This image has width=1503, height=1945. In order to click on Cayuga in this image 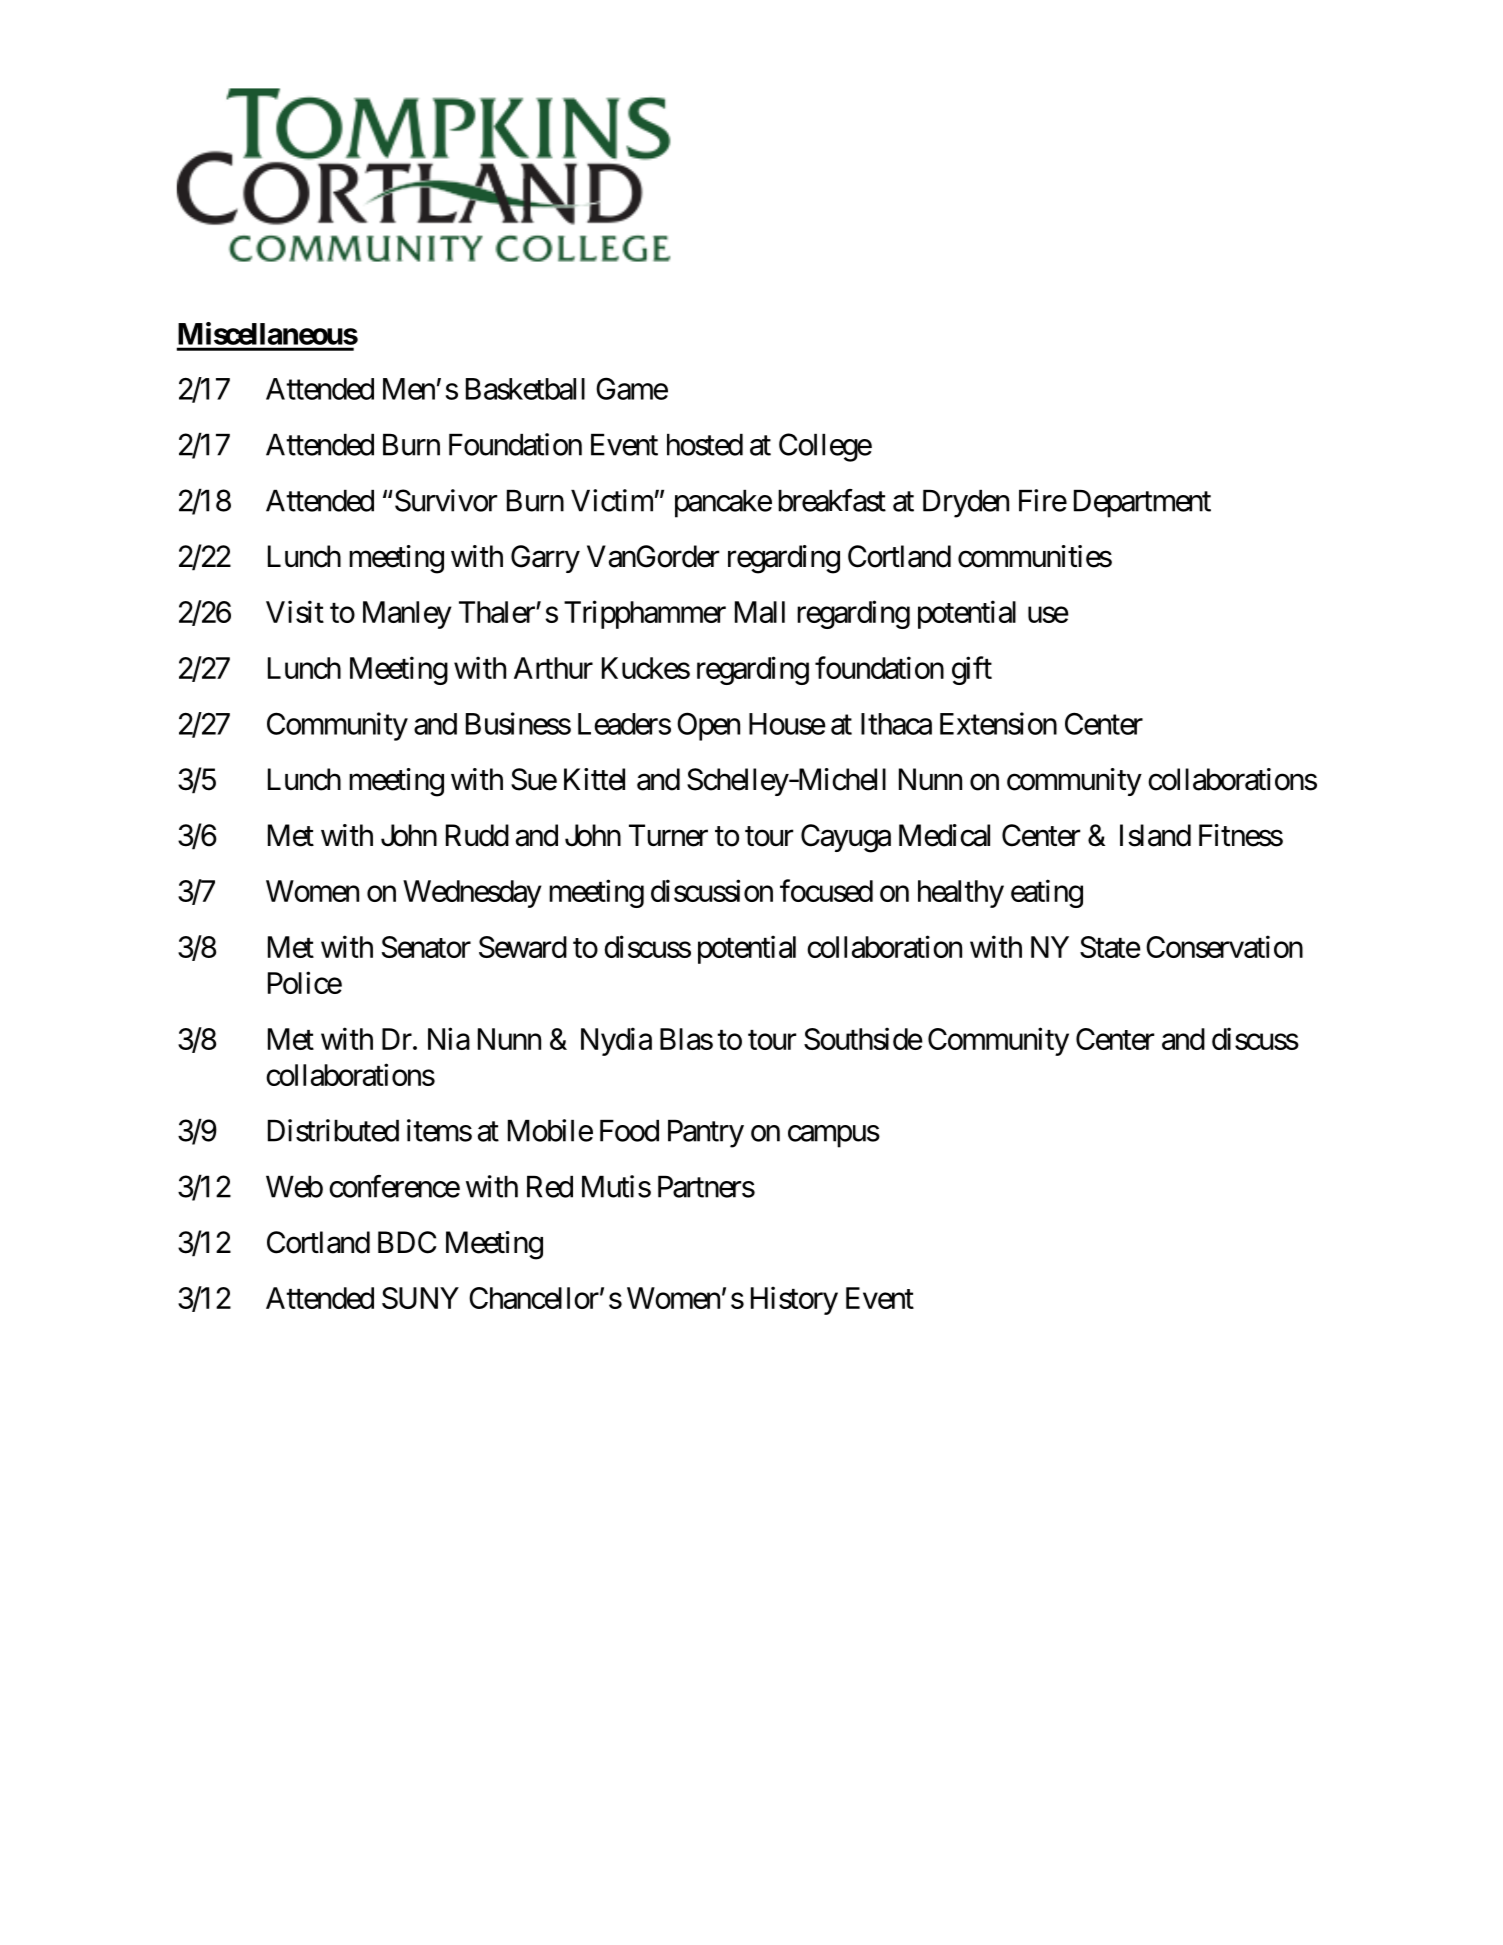, I will do `click(846, 838)`.
